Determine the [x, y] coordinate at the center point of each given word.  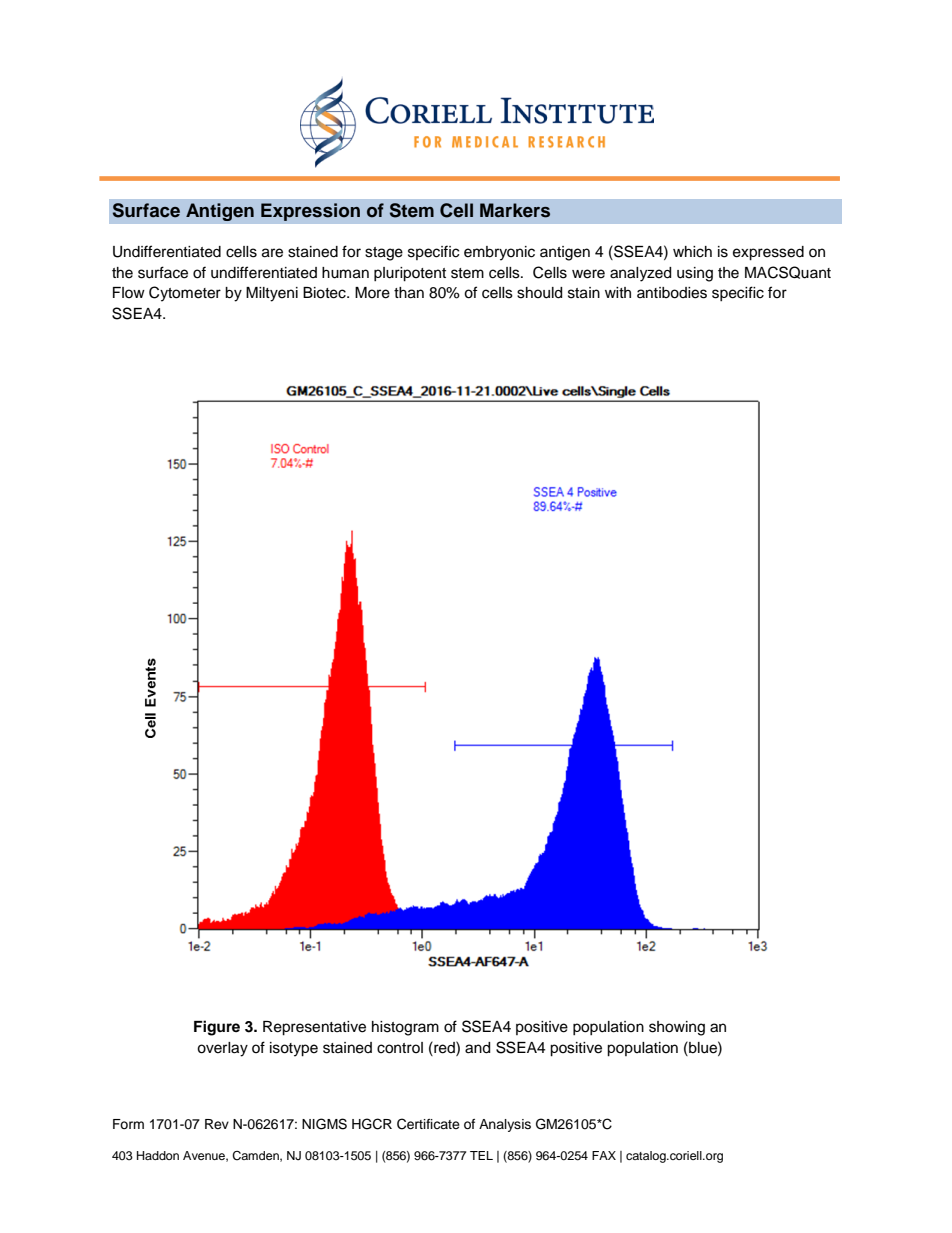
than [409, 293]
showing [677, 1028]
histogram [405, 1028]
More [372, 293]
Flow [129, 292]
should [539, 293]
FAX [604, 1155]
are [272, 253]
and [477, 1048]
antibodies [672, 293]
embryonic [499, 253]
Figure [217, 1028]
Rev [217, 1124]
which [692, 252]
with [618, 292]
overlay [222, 1049]
